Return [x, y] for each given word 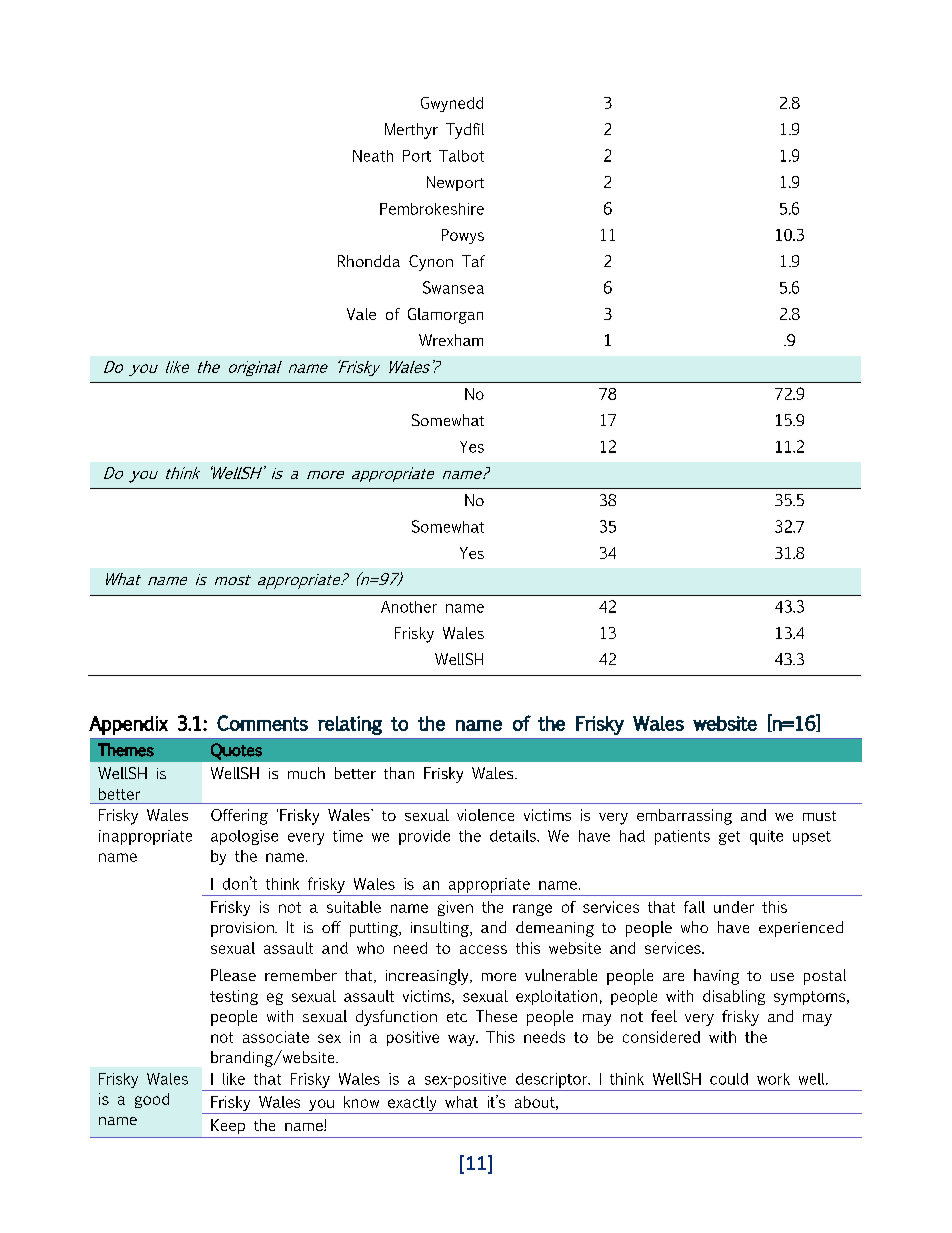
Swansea [453, 287]
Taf [473, 261]
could [729, 1079]
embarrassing [684, 817]
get [729, 838]
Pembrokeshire [432, 209]
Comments [262, 723]
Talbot [461, 156]
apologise [244, 837]
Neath [373, 156]
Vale [361, 314]
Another [409, 607]
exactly [412, 1105]
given [455, 908]
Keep [228, 1126]
